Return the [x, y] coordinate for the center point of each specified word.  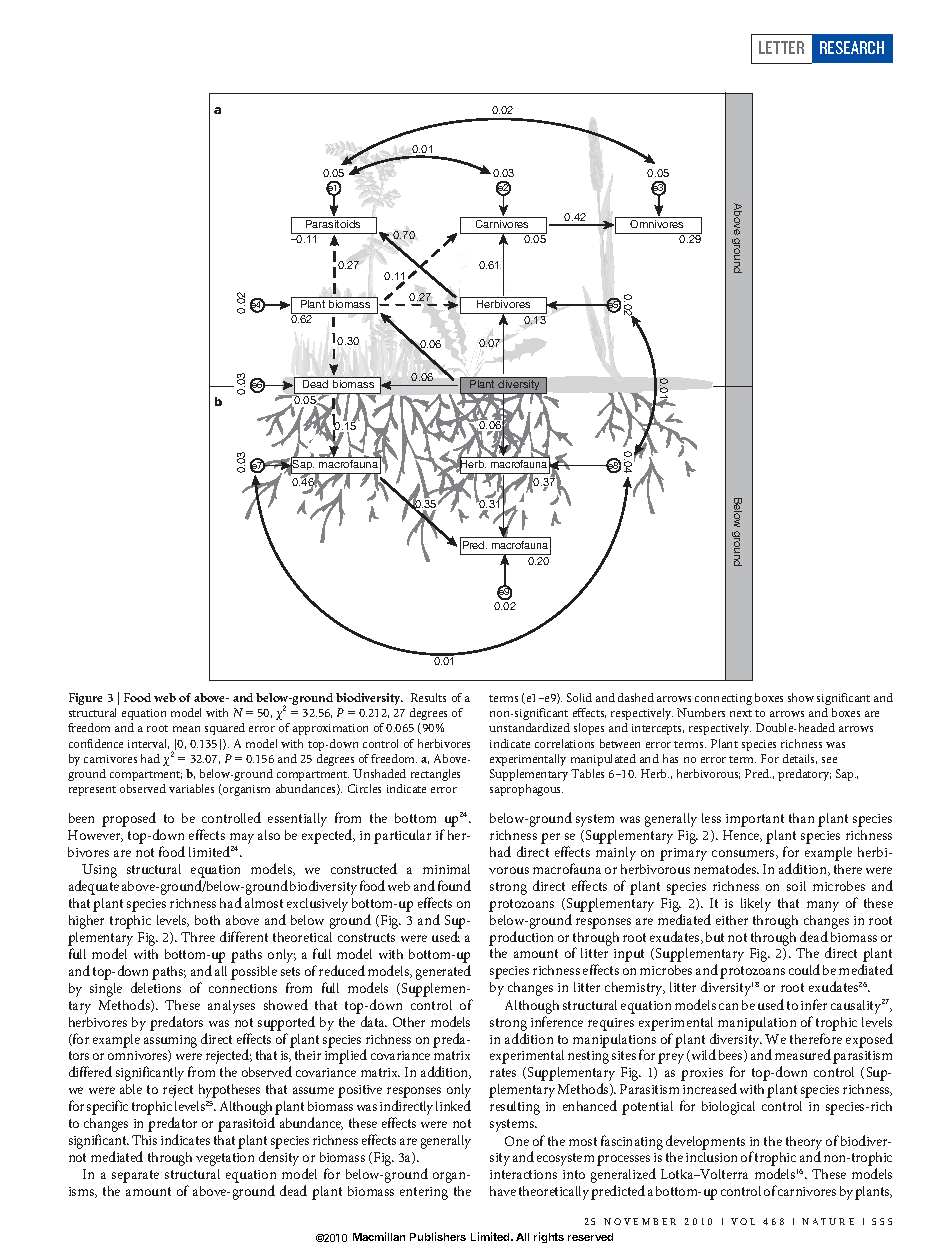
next [741, 713]
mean [186, 729]
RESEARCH [852, 47]
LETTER [781, 47]
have [503, 1191]
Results [428, 697]
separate [135, 1176]
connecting [723, 699]
